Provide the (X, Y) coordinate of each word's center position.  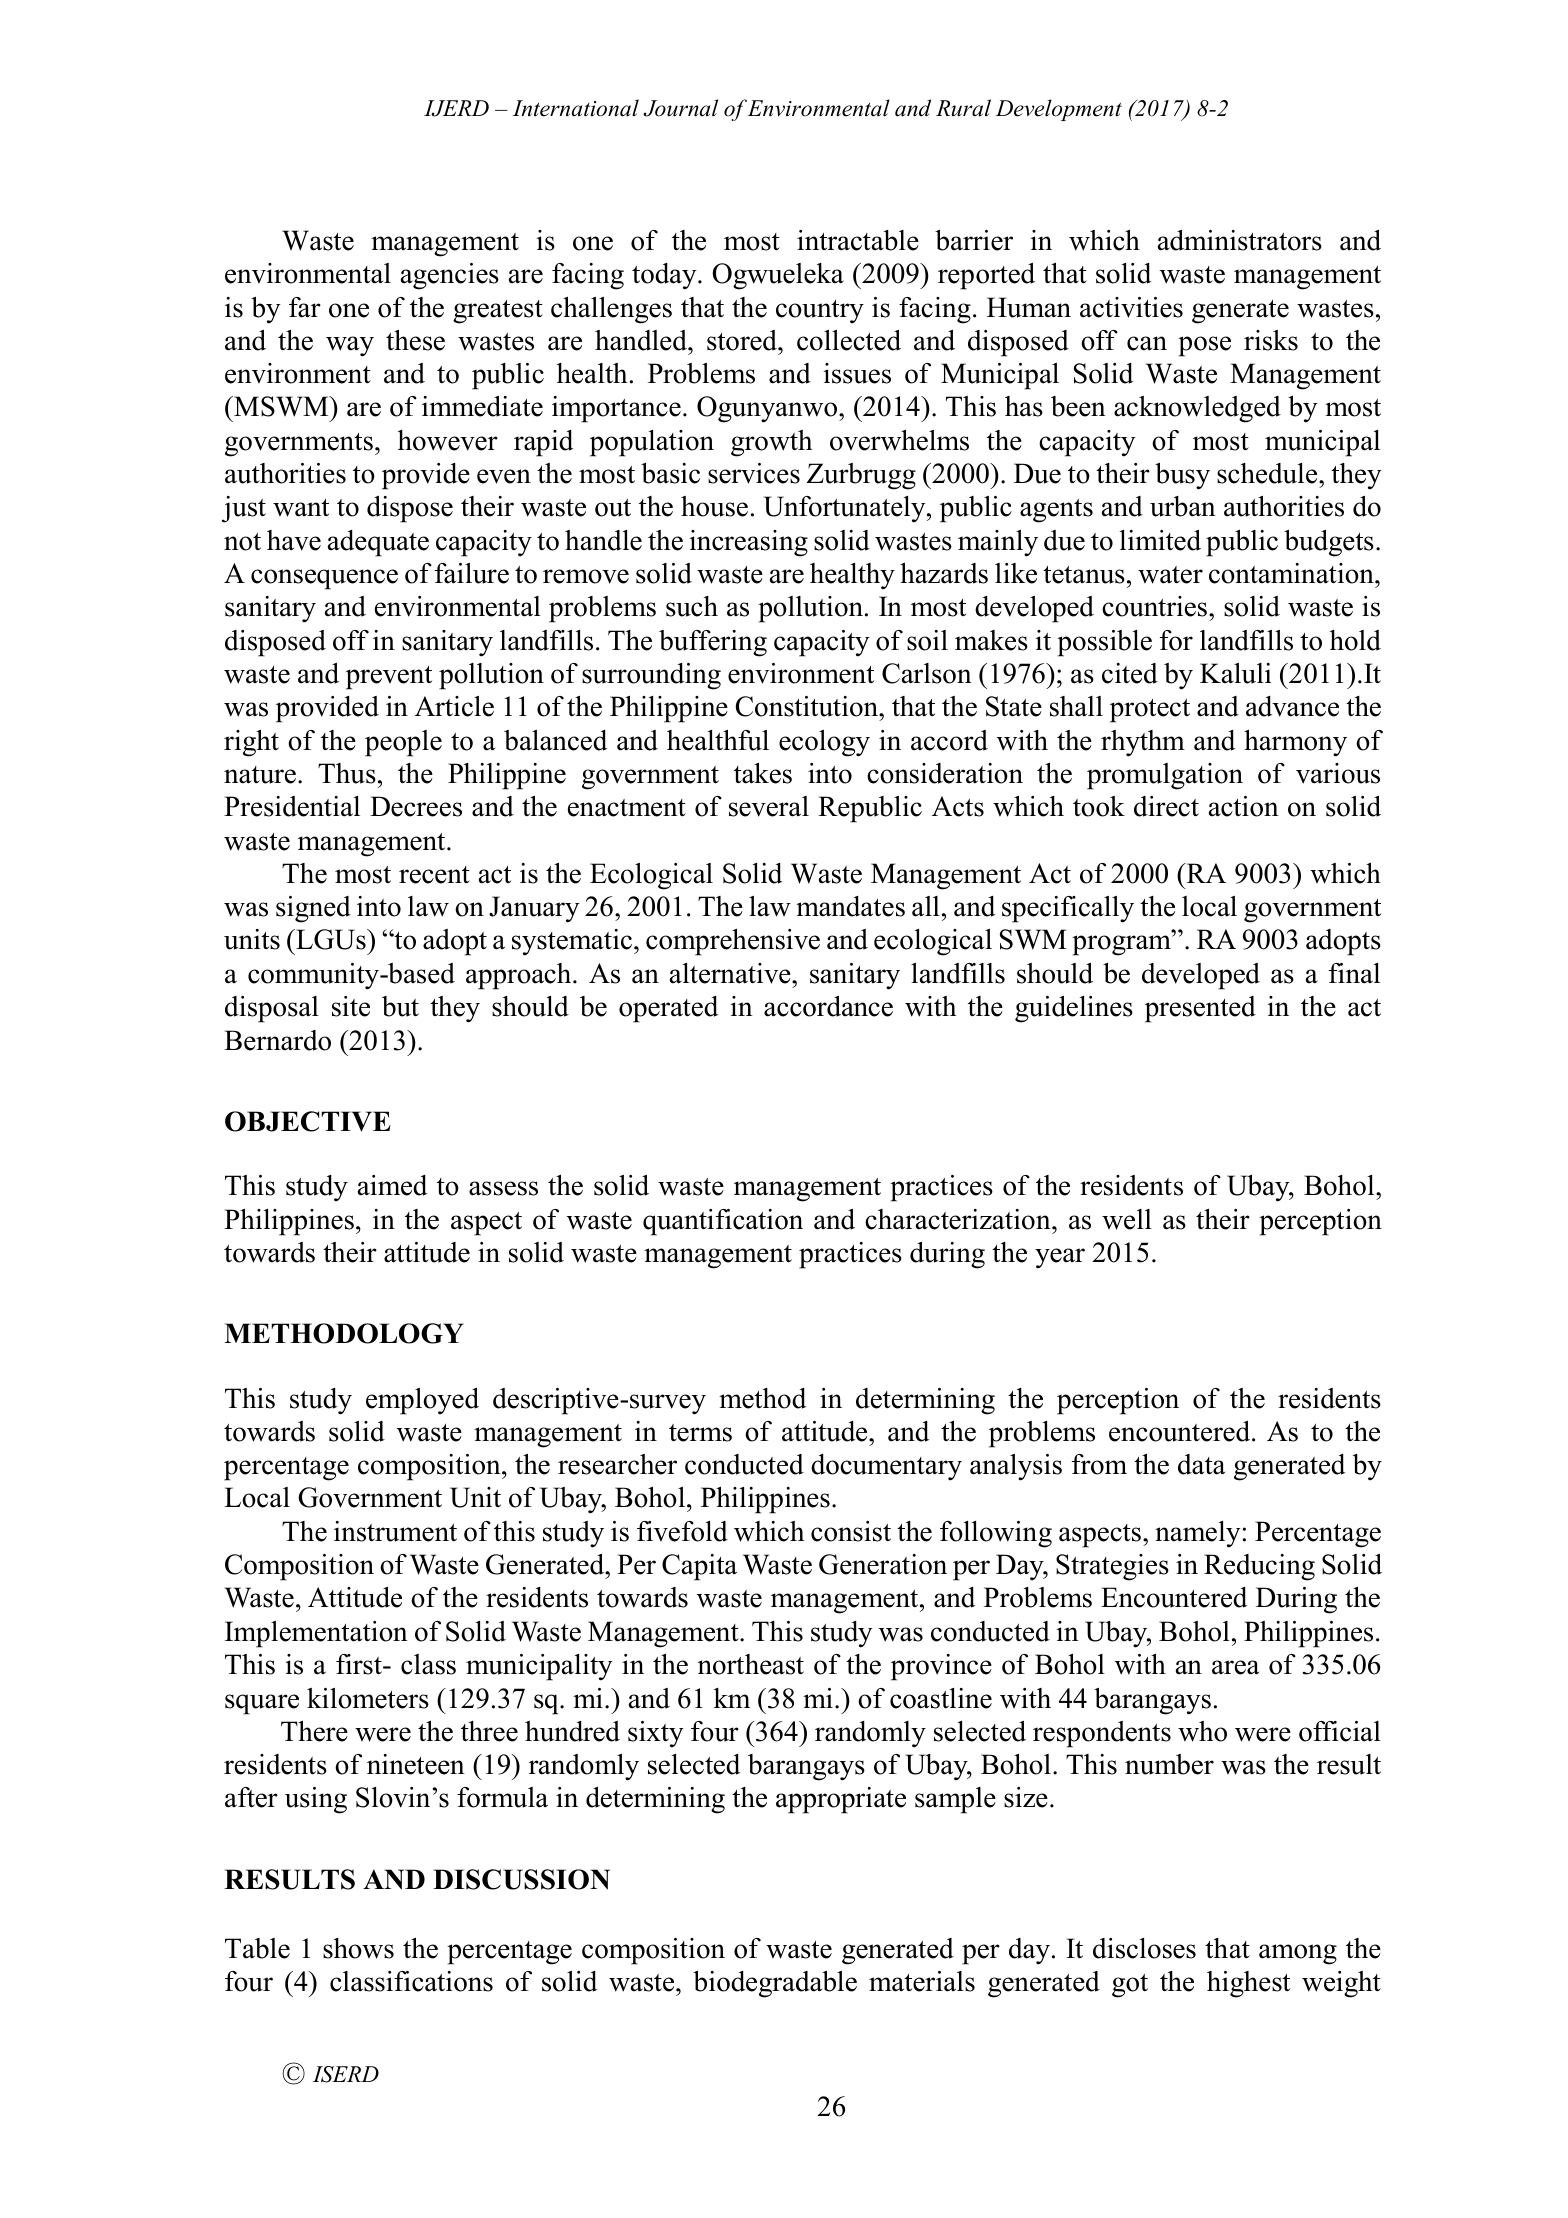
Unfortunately (846, 509)
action (1244, 806)
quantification (723, 1222)
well (1127, 1219)
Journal (680, 108)
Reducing (1259, 1567)
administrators (1240, 240)
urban (1183, 506)
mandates (850, 906)
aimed (392, 1185)
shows (358, 1948)
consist (851, 1531)
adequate (378, 543)
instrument (395, 1531)
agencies (450, 276)
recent (434, 875)
